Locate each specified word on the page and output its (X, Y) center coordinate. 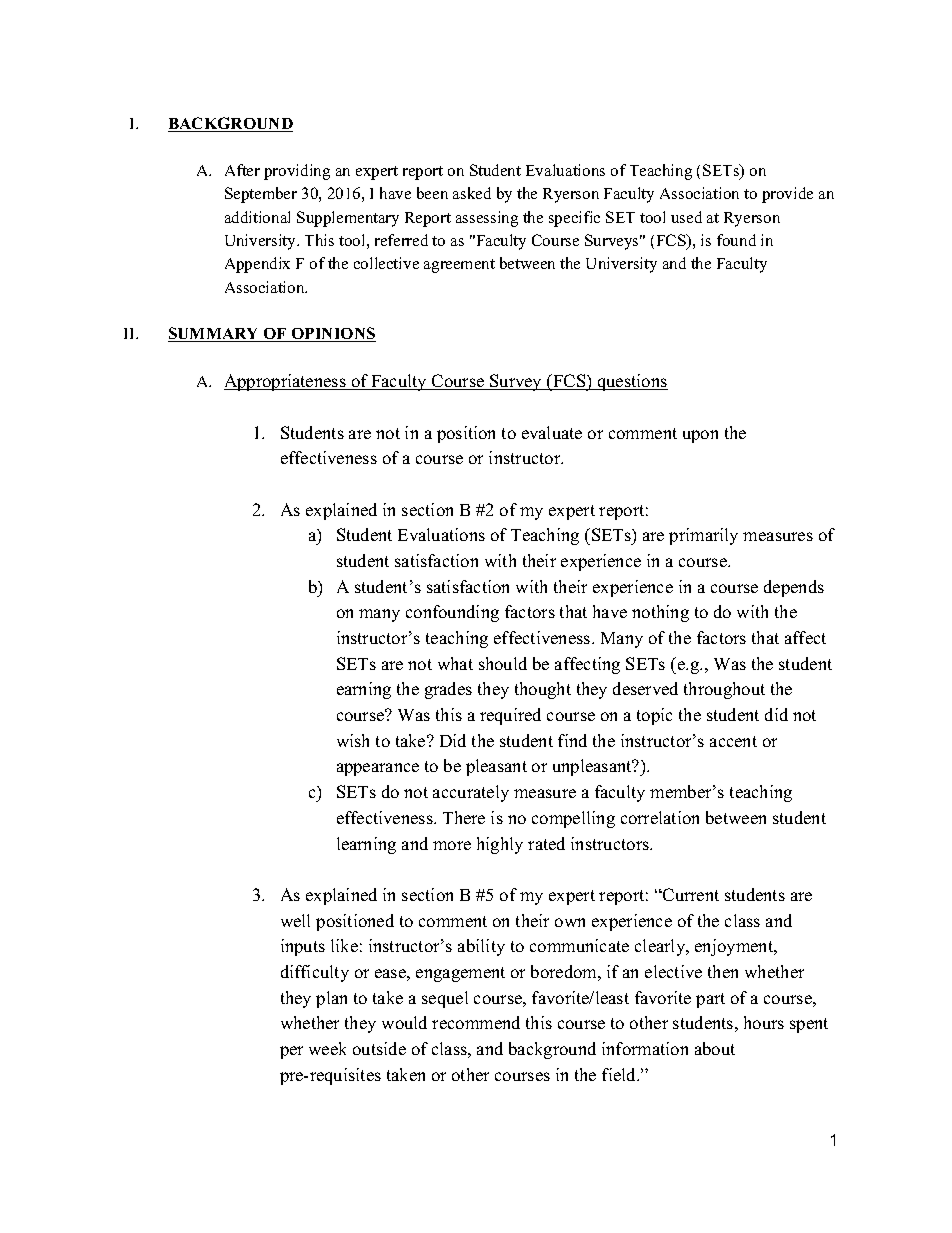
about (715, 1048)
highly (500, 845)
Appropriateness (286, 382)
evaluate (552, 432)
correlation (660, 817)
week (327, 1048)
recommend (476, 1022)
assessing (487, 219)
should (503, 663)
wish (353, 740)
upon (700, 436)
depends (794, 588)
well (295, 920)
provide (787, 195)
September (261, 195)
